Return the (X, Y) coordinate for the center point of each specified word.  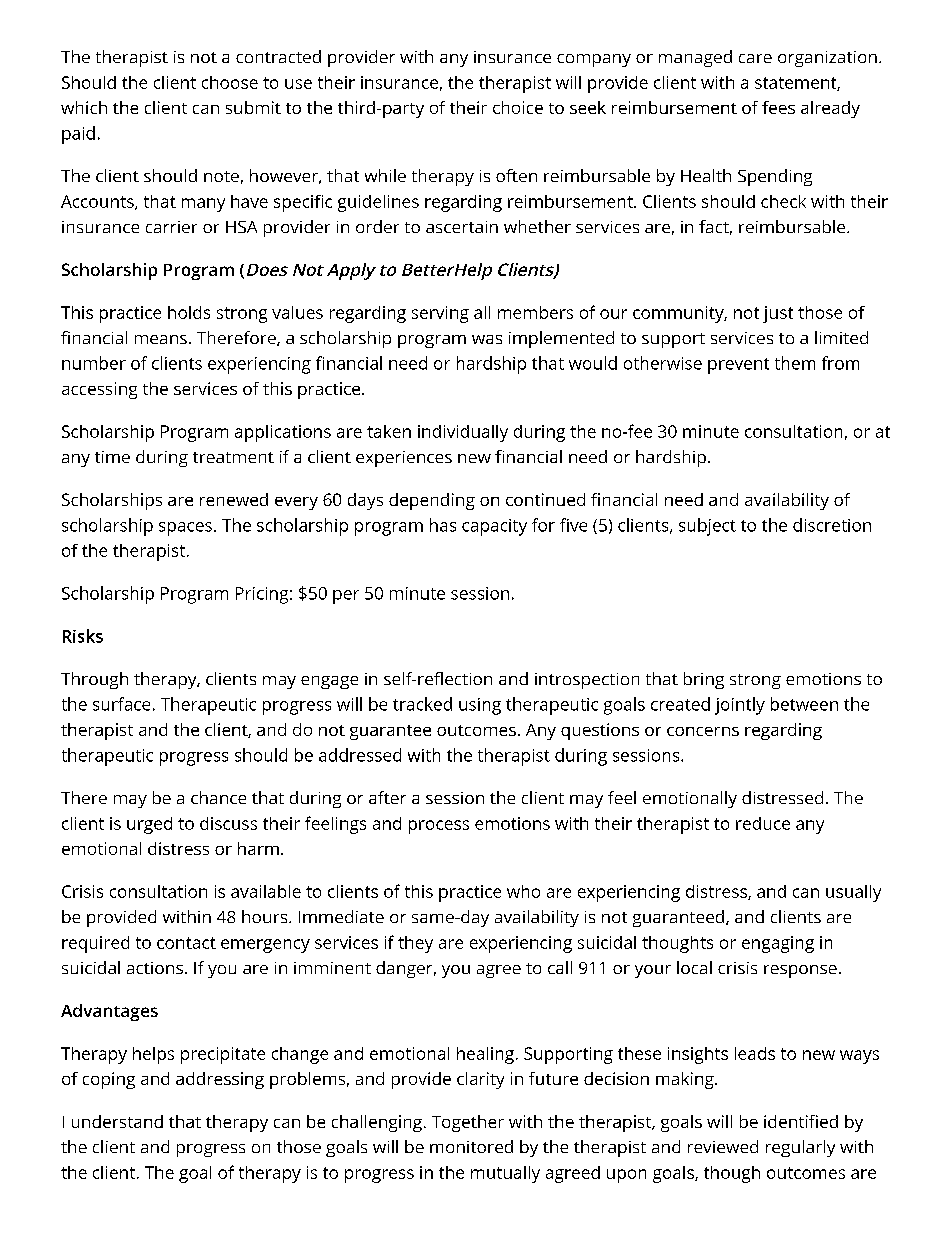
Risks (83, 636)
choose (230, 82)
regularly (800, 1148)
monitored (471, 1146)
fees (778, 107)
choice (518, 107)
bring (704, 680)
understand (117, 1121)
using (480, 706)
